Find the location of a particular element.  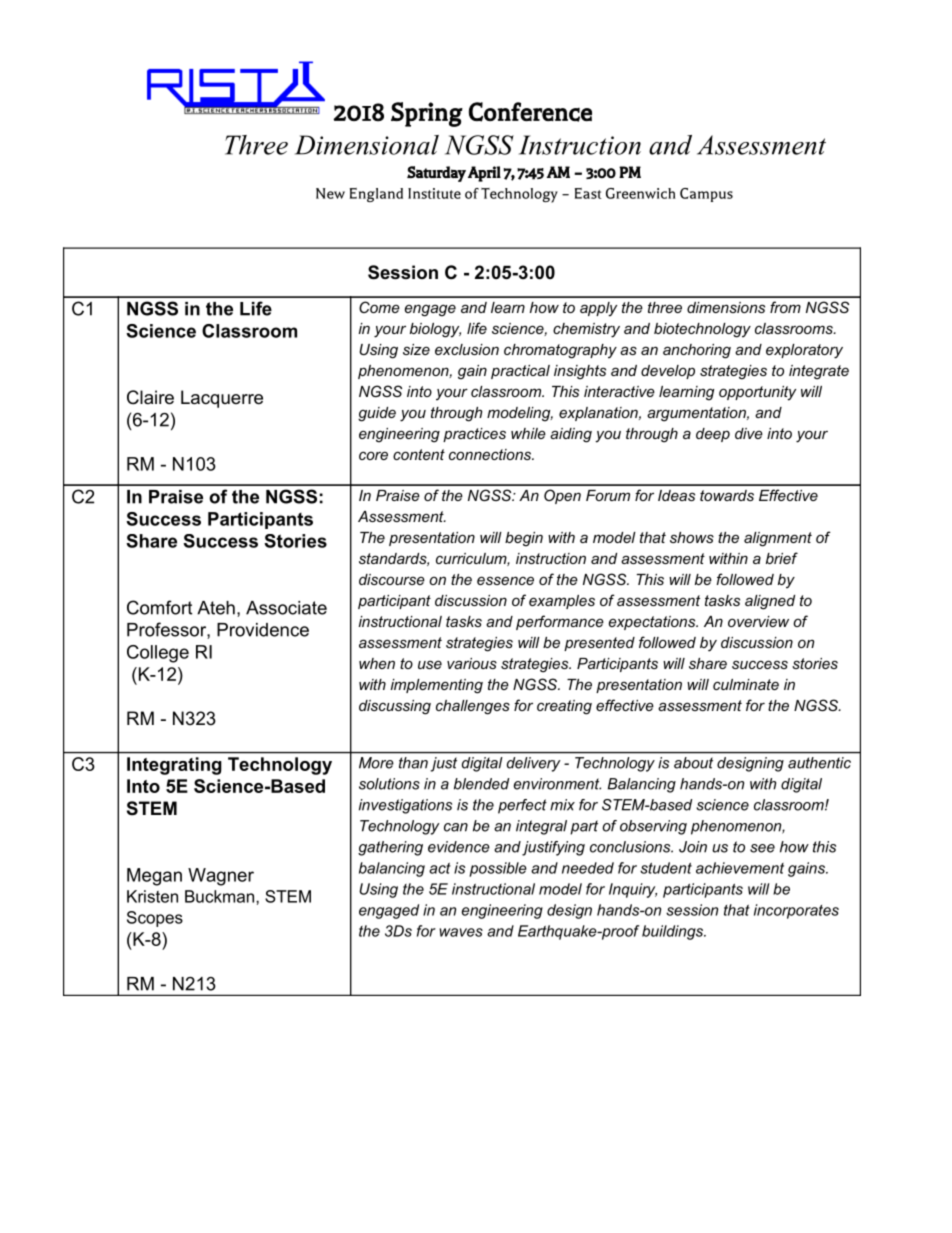

begin is located at coordinates (524, 539).
